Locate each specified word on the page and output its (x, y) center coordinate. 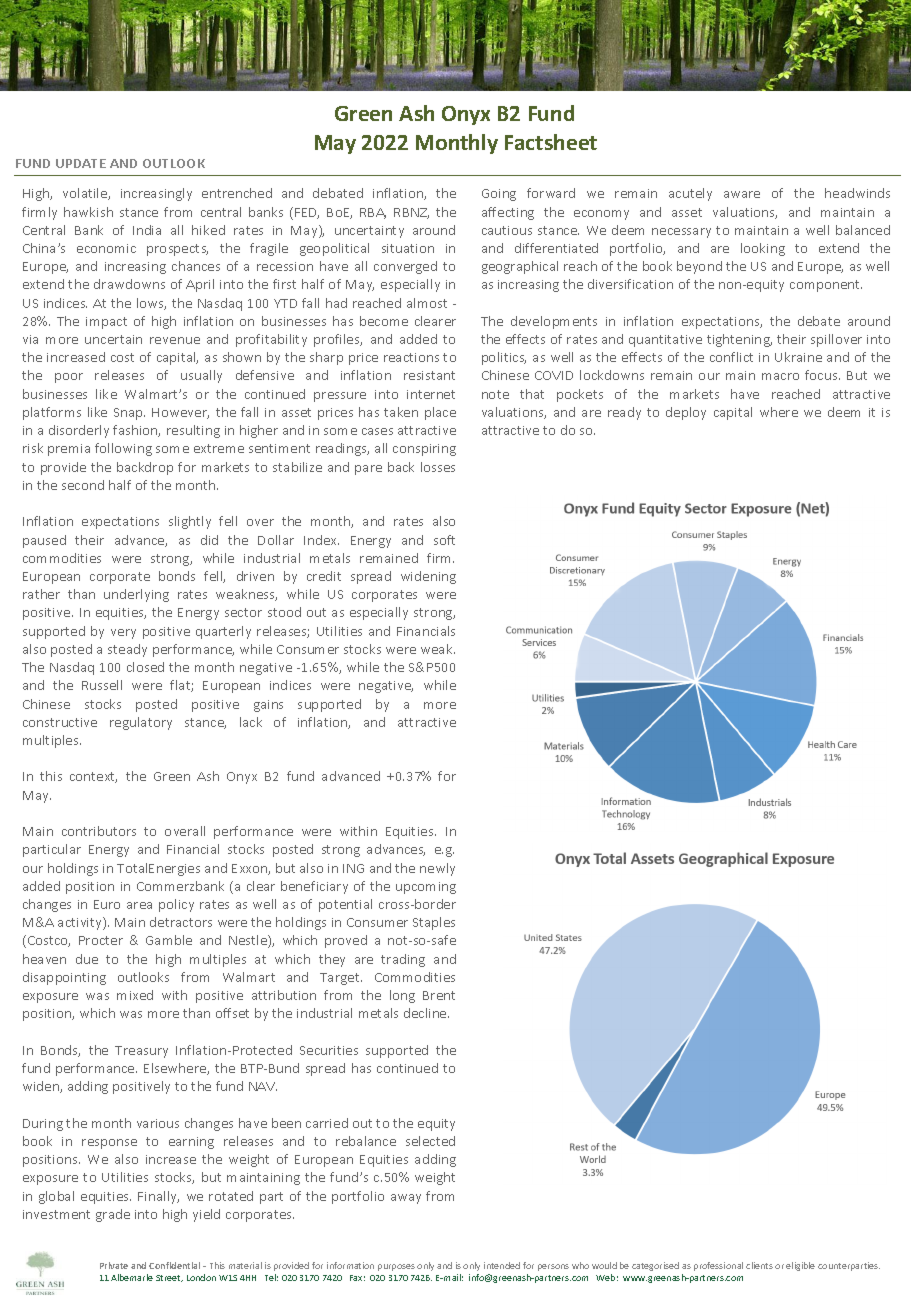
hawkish (88, 212)
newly (437, 869)
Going (499, 195)
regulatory (141, 723)
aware (742, 194)
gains (268, 706)
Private (114, 1265)
